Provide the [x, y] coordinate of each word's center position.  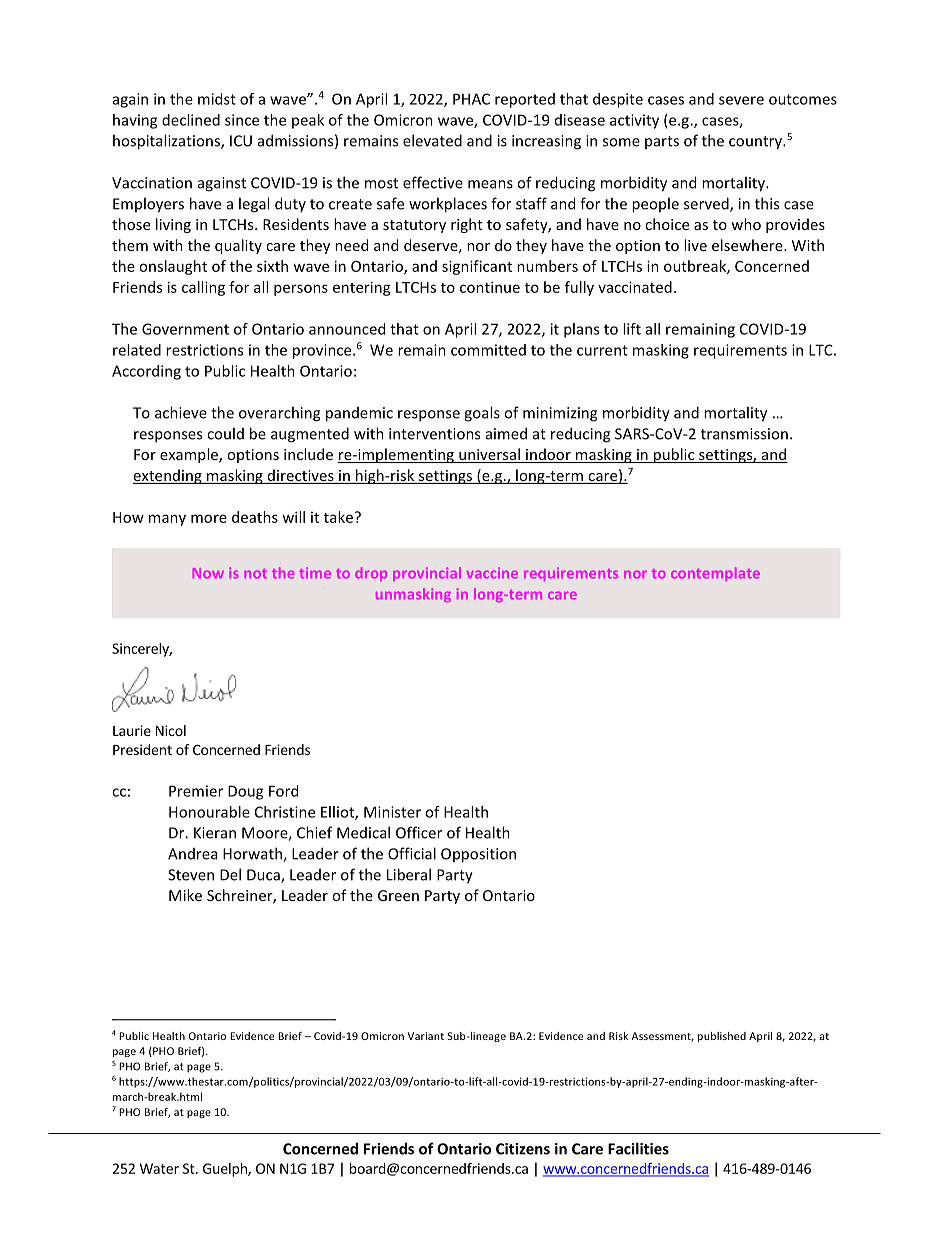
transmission [744, 434]
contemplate [715, 574]
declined [191, 120]
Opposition [478, 855]
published [722, 1037]
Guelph [226, 1170]
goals [482, 414]
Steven [191, 875]
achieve [181, 412]
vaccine [492, 573]
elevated [432, 140]
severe [741, 100]
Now [208, 573]
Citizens [523, 1149]
